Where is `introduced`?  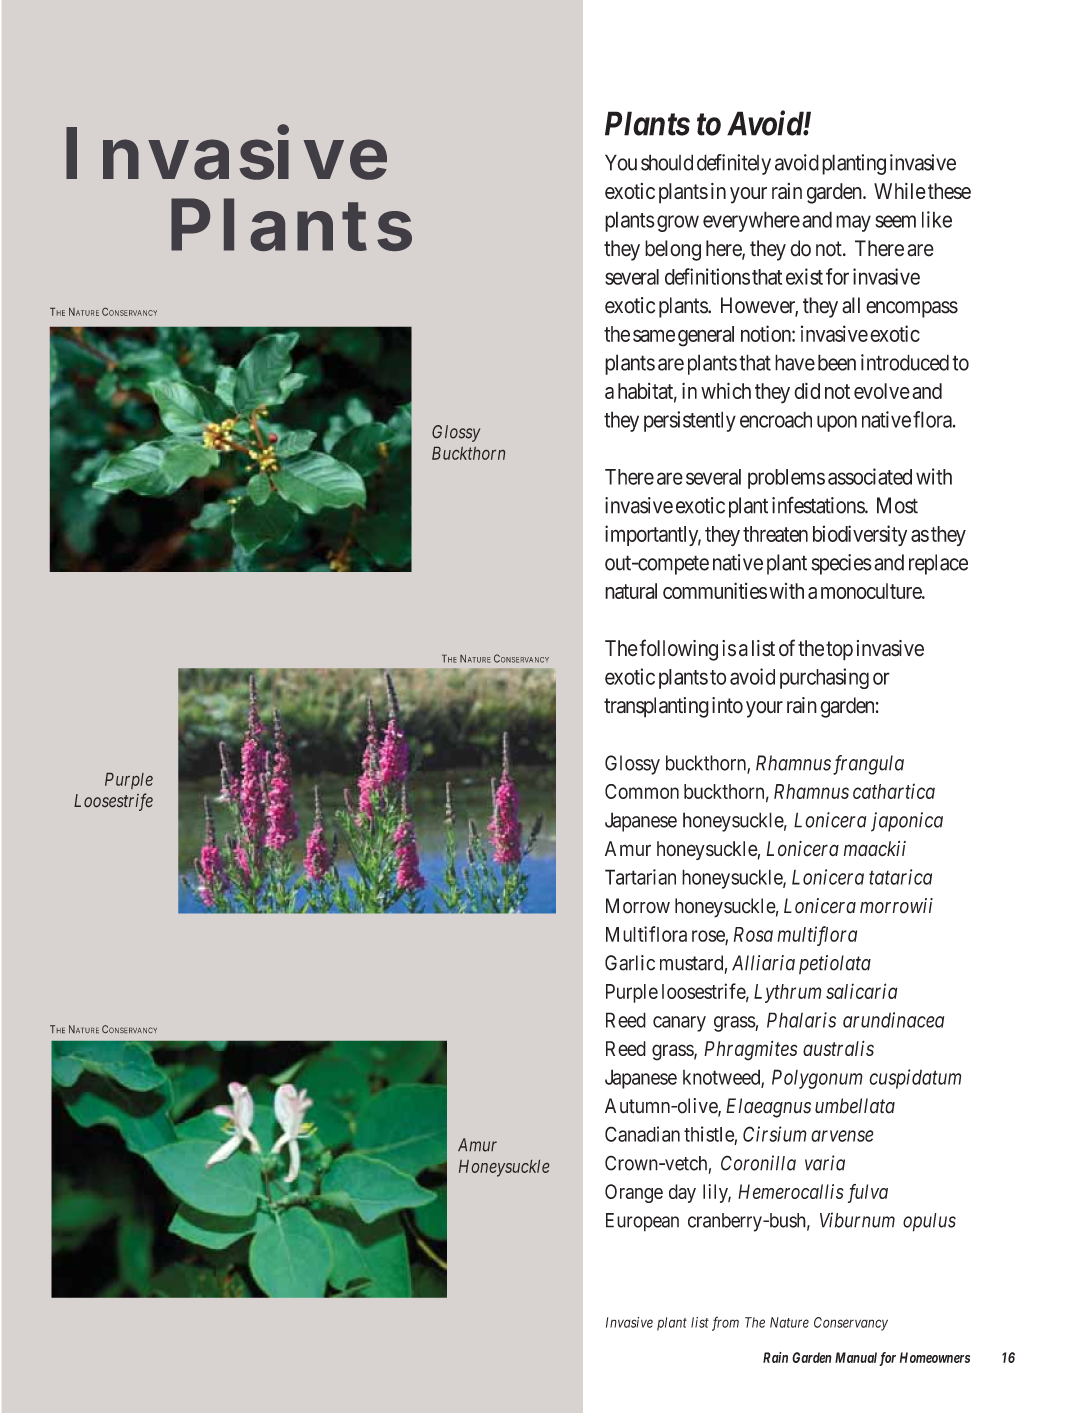 introduced is located at coordinates (905, 362).
